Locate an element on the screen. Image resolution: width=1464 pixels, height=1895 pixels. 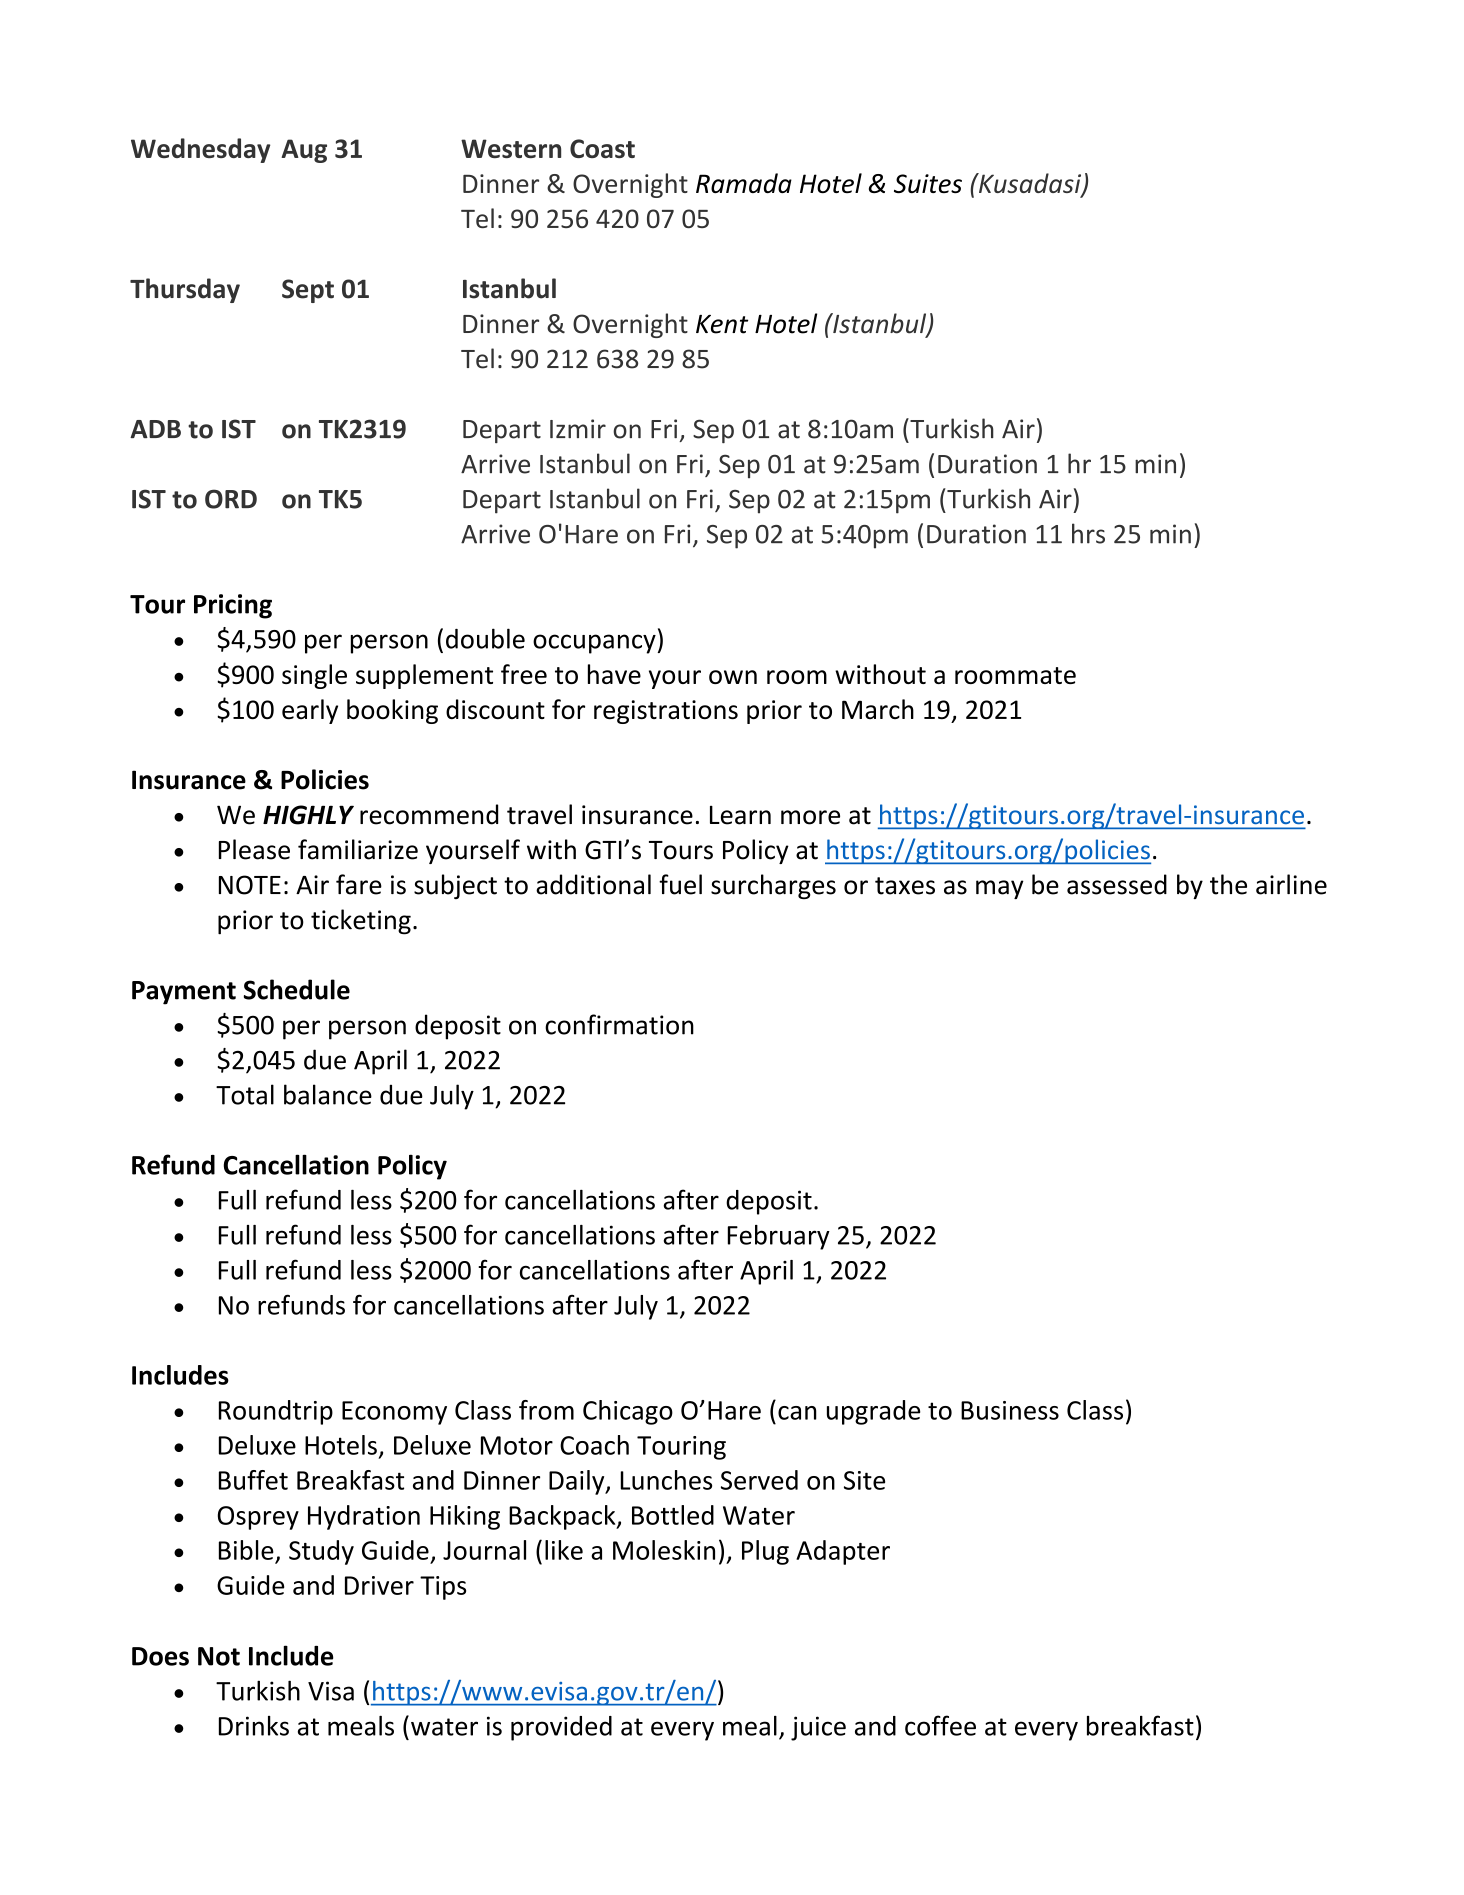
February is located at coordinates (779, 1237).
